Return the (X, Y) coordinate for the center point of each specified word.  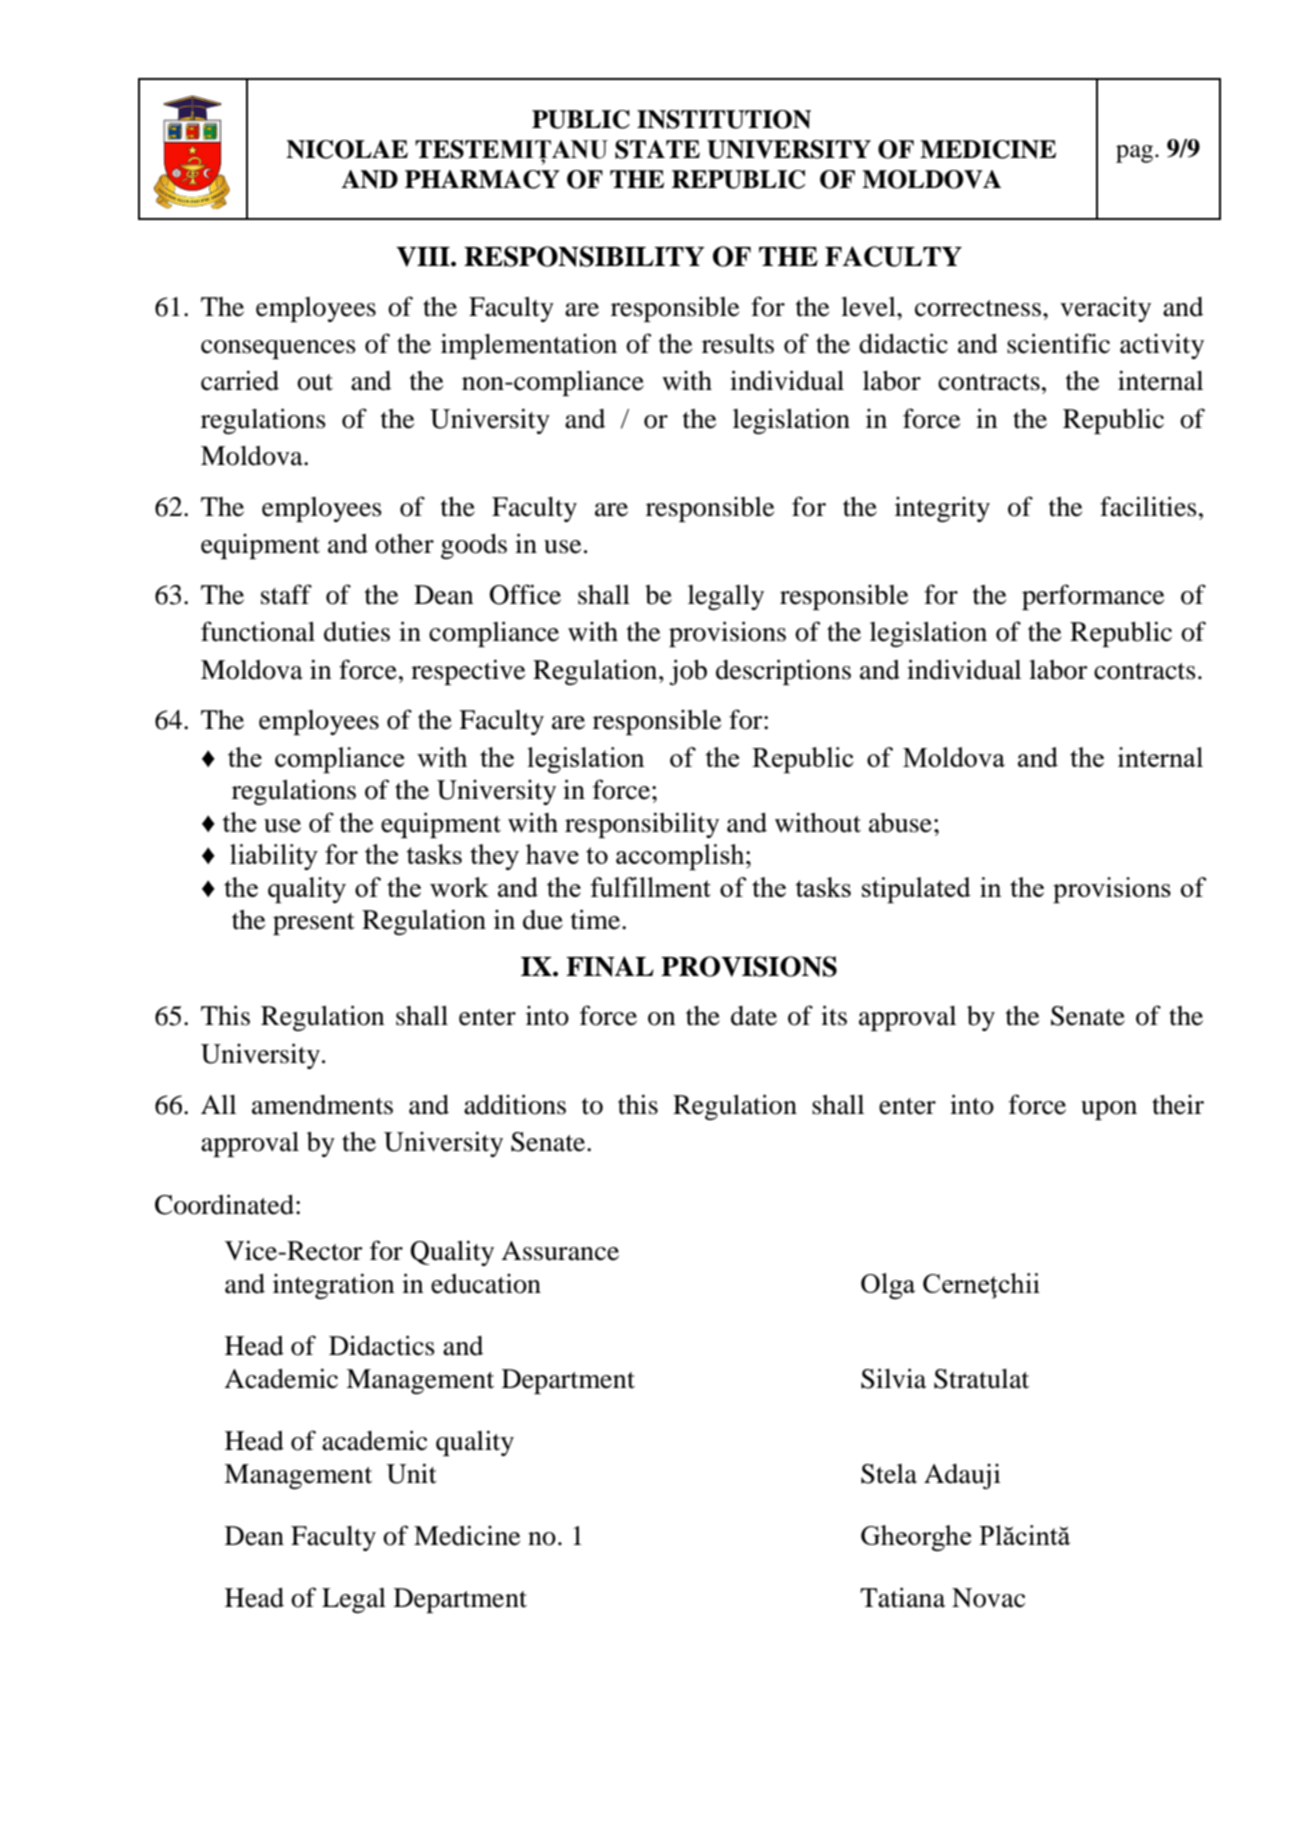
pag (1136, 154)
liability (274, 857)
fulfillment (650, 887)
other (404, 544)
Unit (411, 1473)
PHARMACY (482, 179)
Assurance (560, 1251)
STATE (657, 149)
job (688, 672)
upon (1109, 1110)
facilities (1148, 506)
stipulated (916, 890)
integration (334, 1286)
